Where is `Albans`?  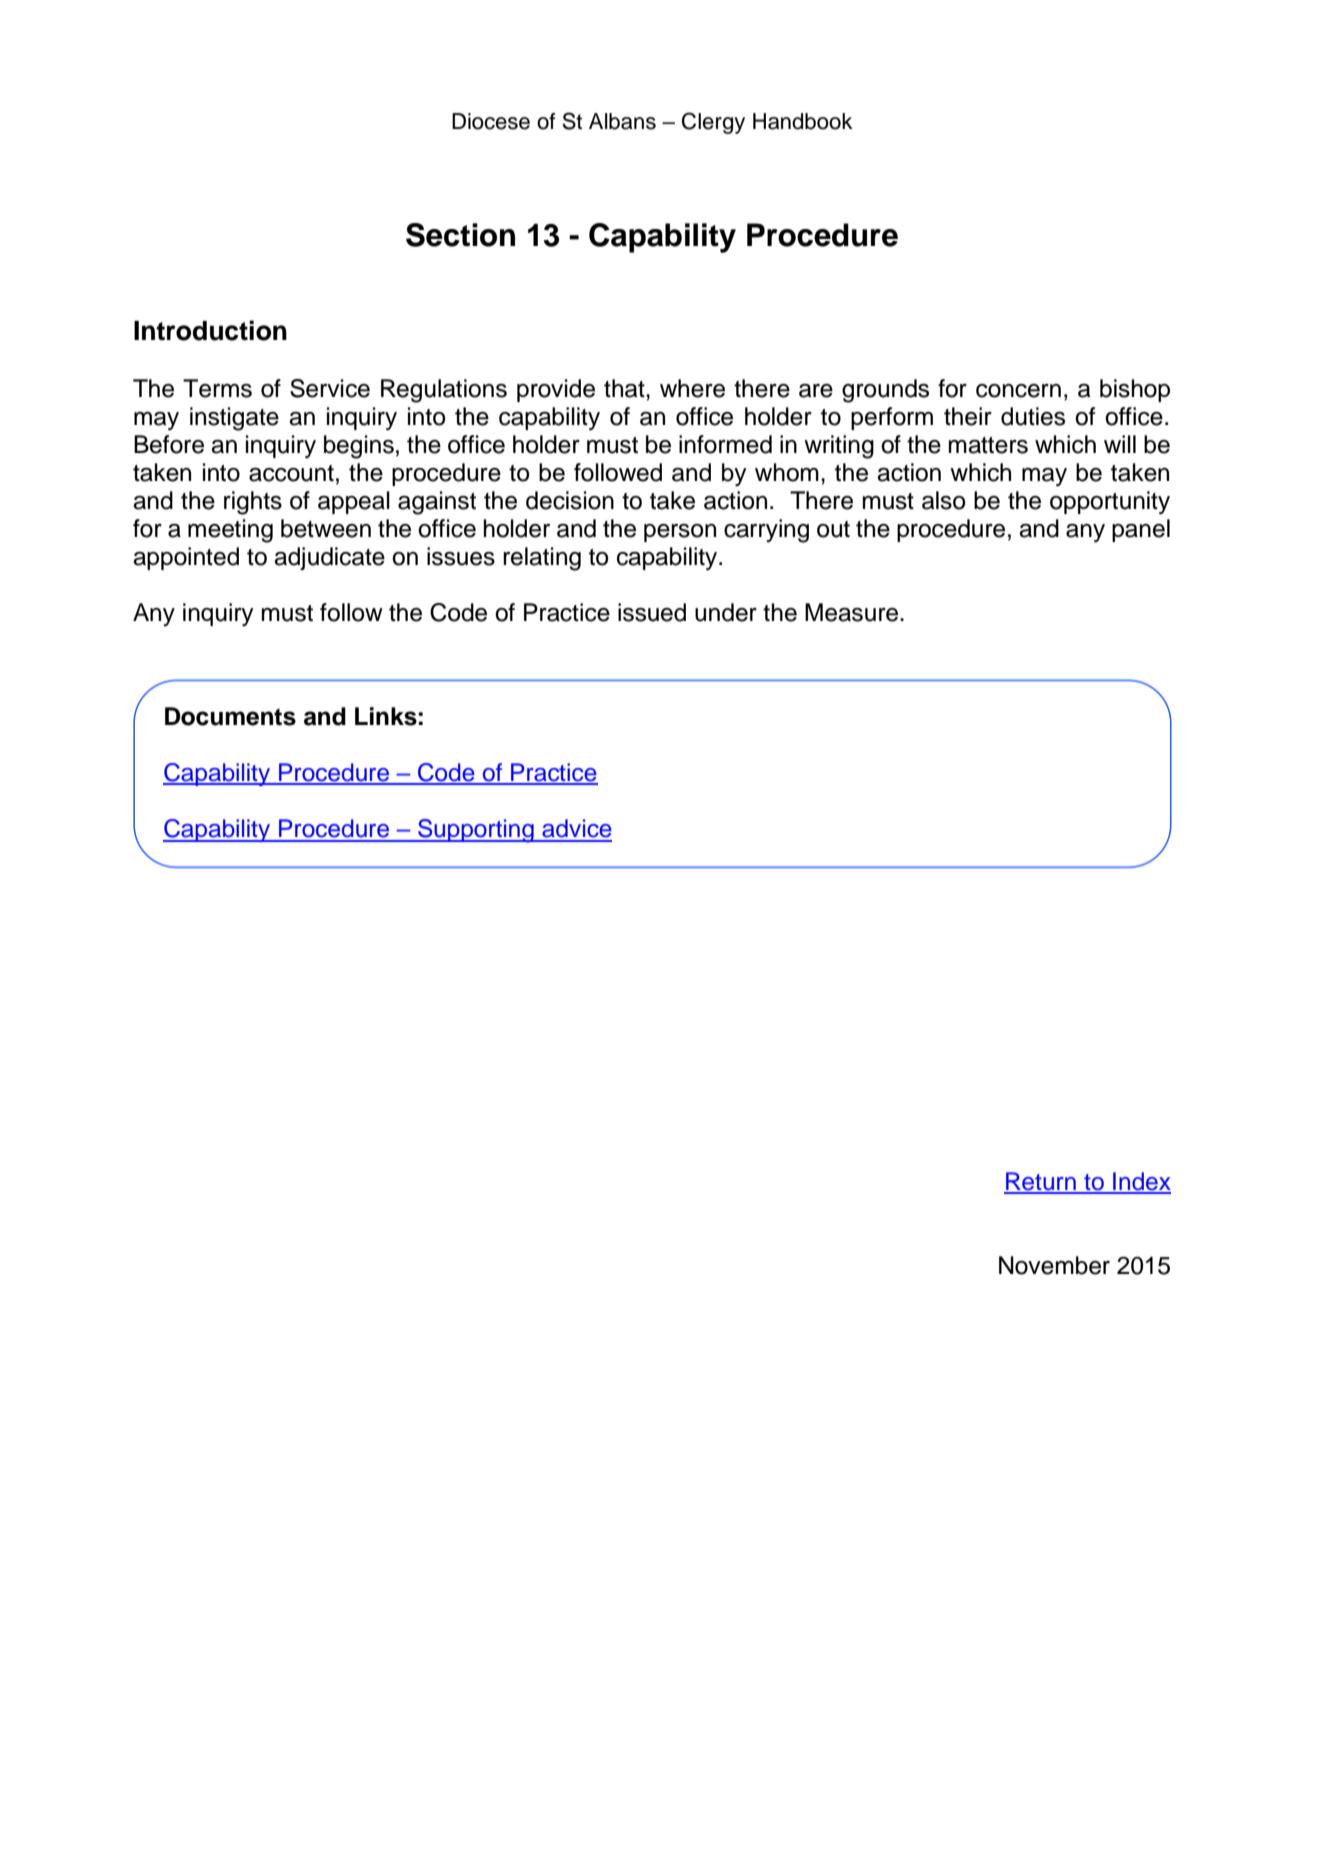 Albans is located at coordinates (622, 121).
